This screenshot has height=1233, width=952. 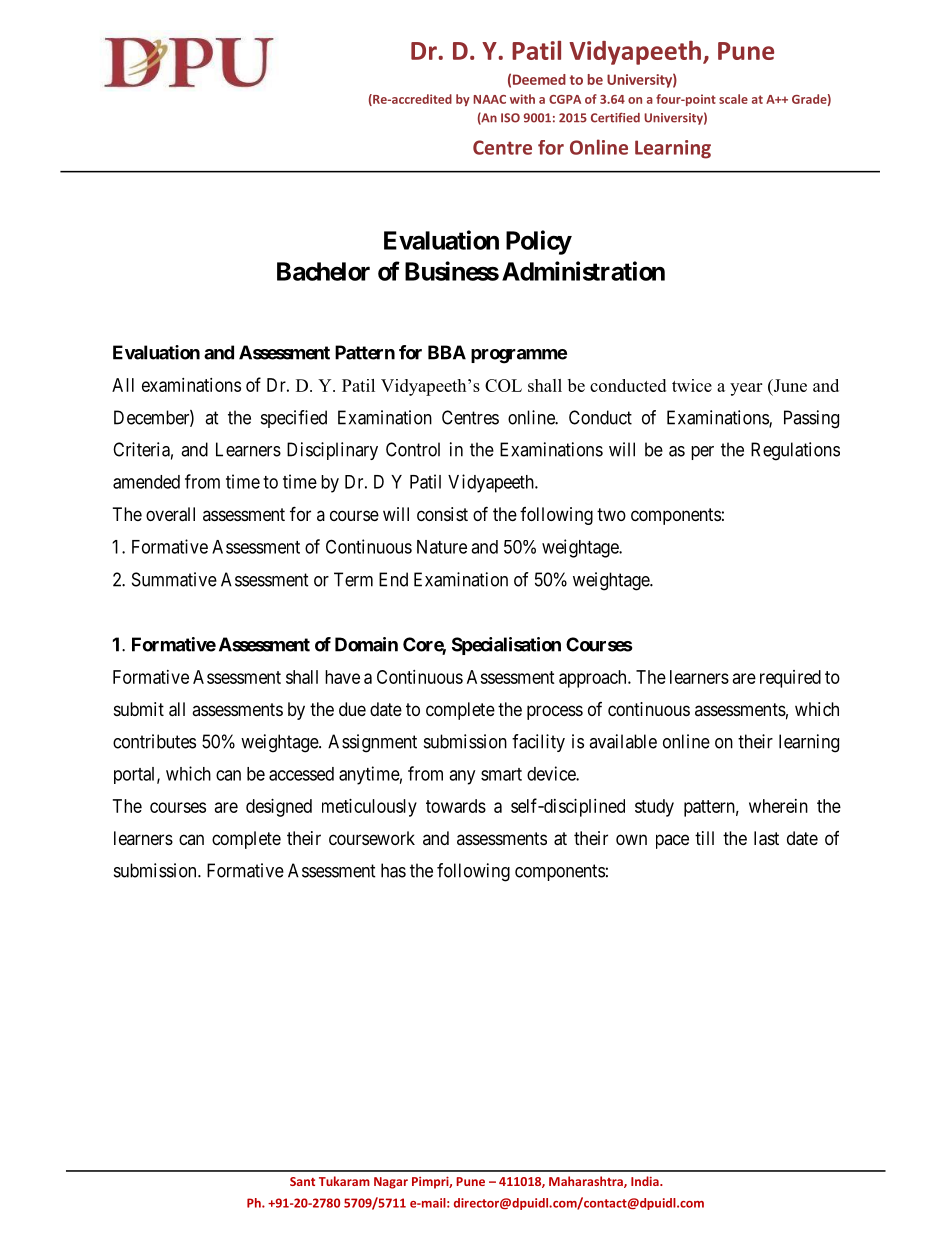 I want to click on scale, so click(x=733, y=99).
